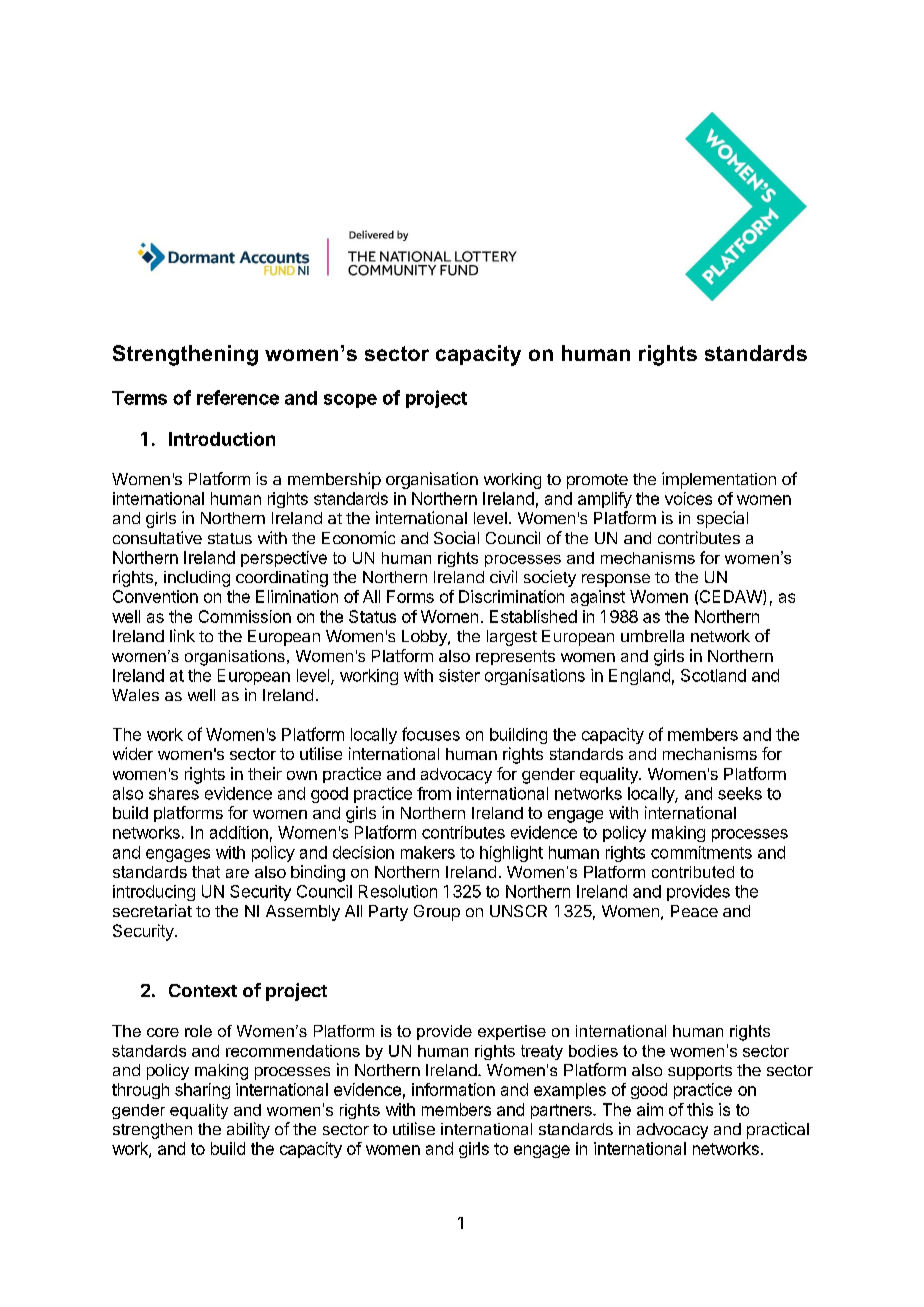 This document has width=924, height=1307. Describe the element at coordinates (693, 872) in the document. I see `contributed` at that location.
